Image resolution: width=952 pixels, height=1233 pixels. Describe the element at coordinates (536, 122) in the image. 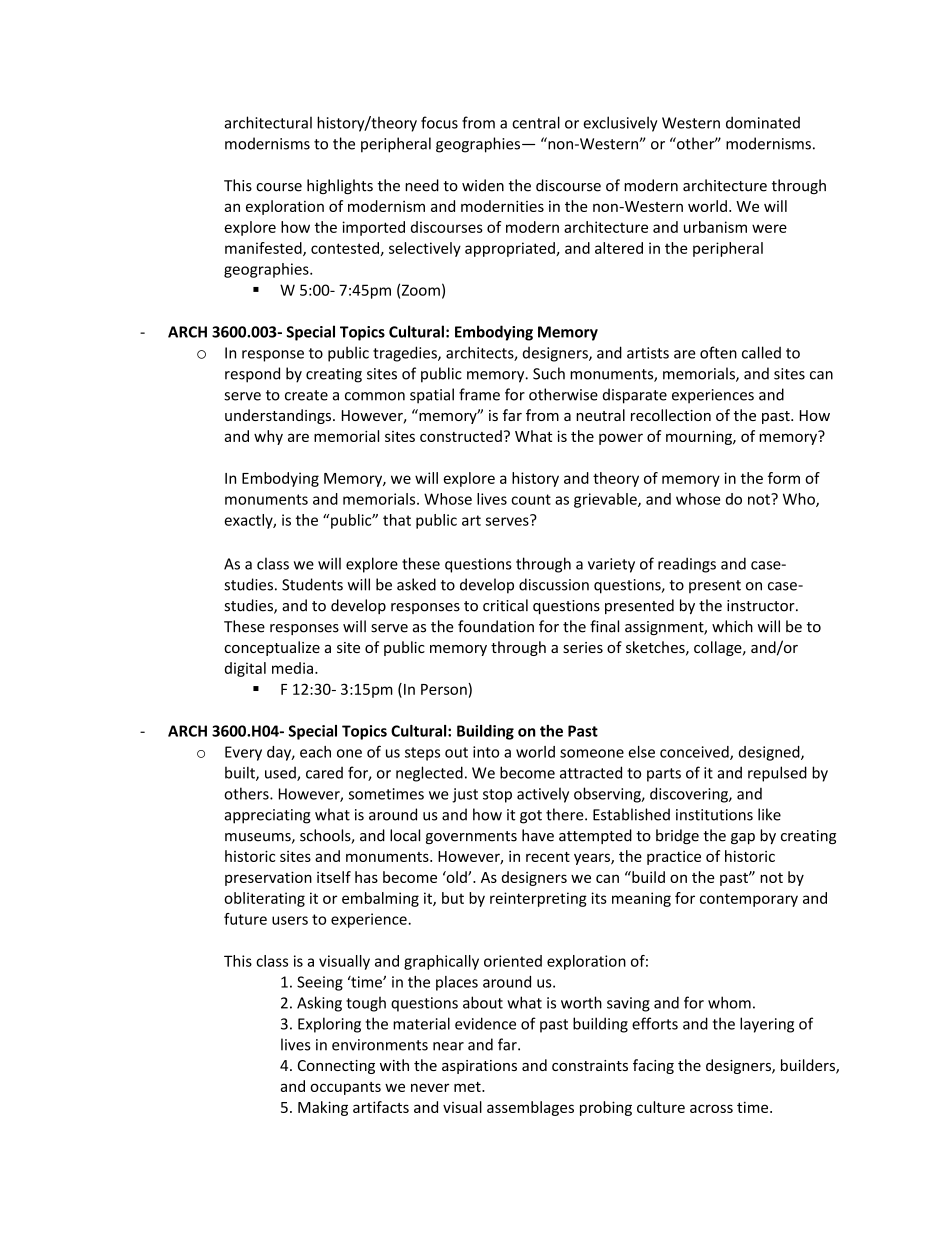

I see `central` at that location.
